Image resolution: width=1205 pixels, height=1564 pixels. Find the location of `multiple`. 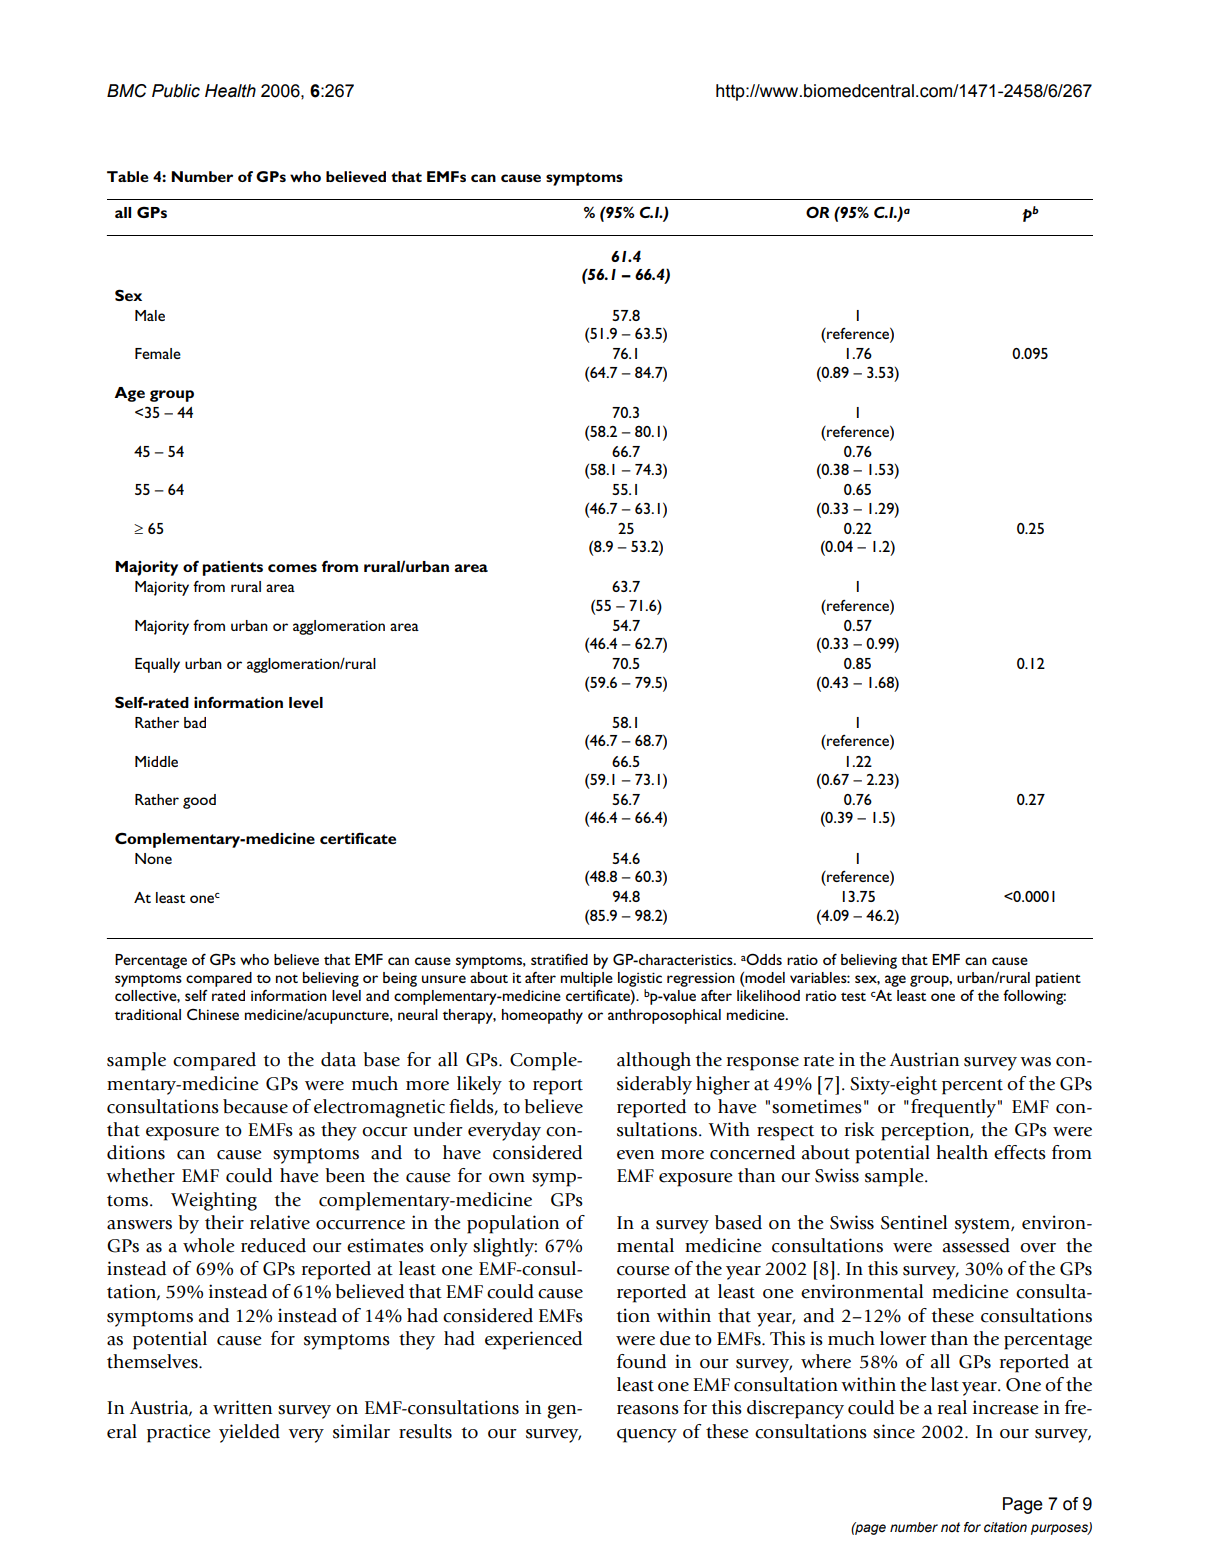

multiple is located at coordinates (587, 979).
